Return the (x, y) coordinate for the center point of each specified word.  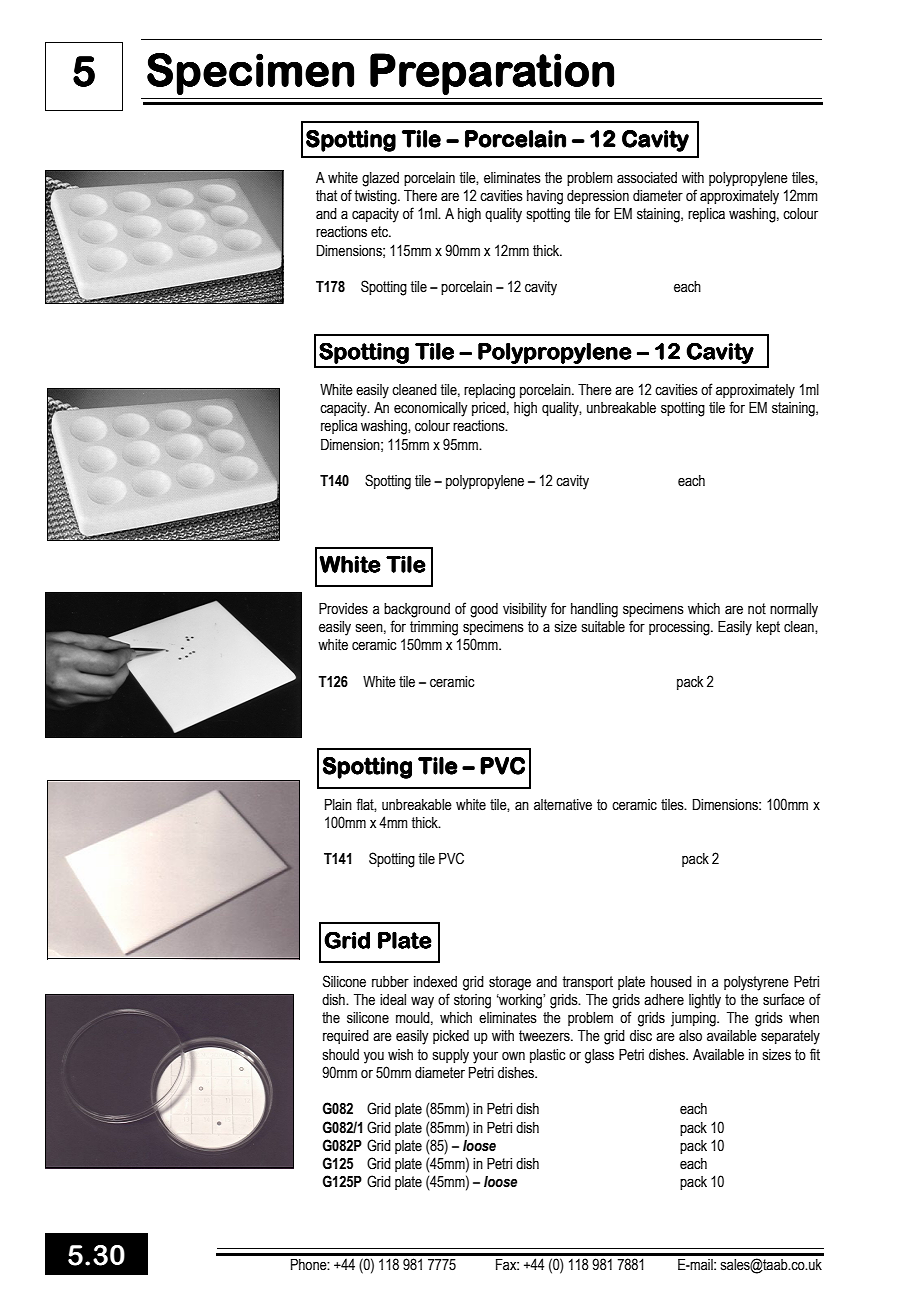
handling (594, 610)
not (757, 609)
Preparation (492, 74)
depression (598, 197)
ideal (393, 1000)
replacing (489, 391)
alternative (563, 805)
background (417, 610)
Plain (338, 805)
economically (431, 409)
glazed (380, 179)
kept (768, 628)
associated (647, 178)
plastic (547, 1056)
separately (790, 1037)
